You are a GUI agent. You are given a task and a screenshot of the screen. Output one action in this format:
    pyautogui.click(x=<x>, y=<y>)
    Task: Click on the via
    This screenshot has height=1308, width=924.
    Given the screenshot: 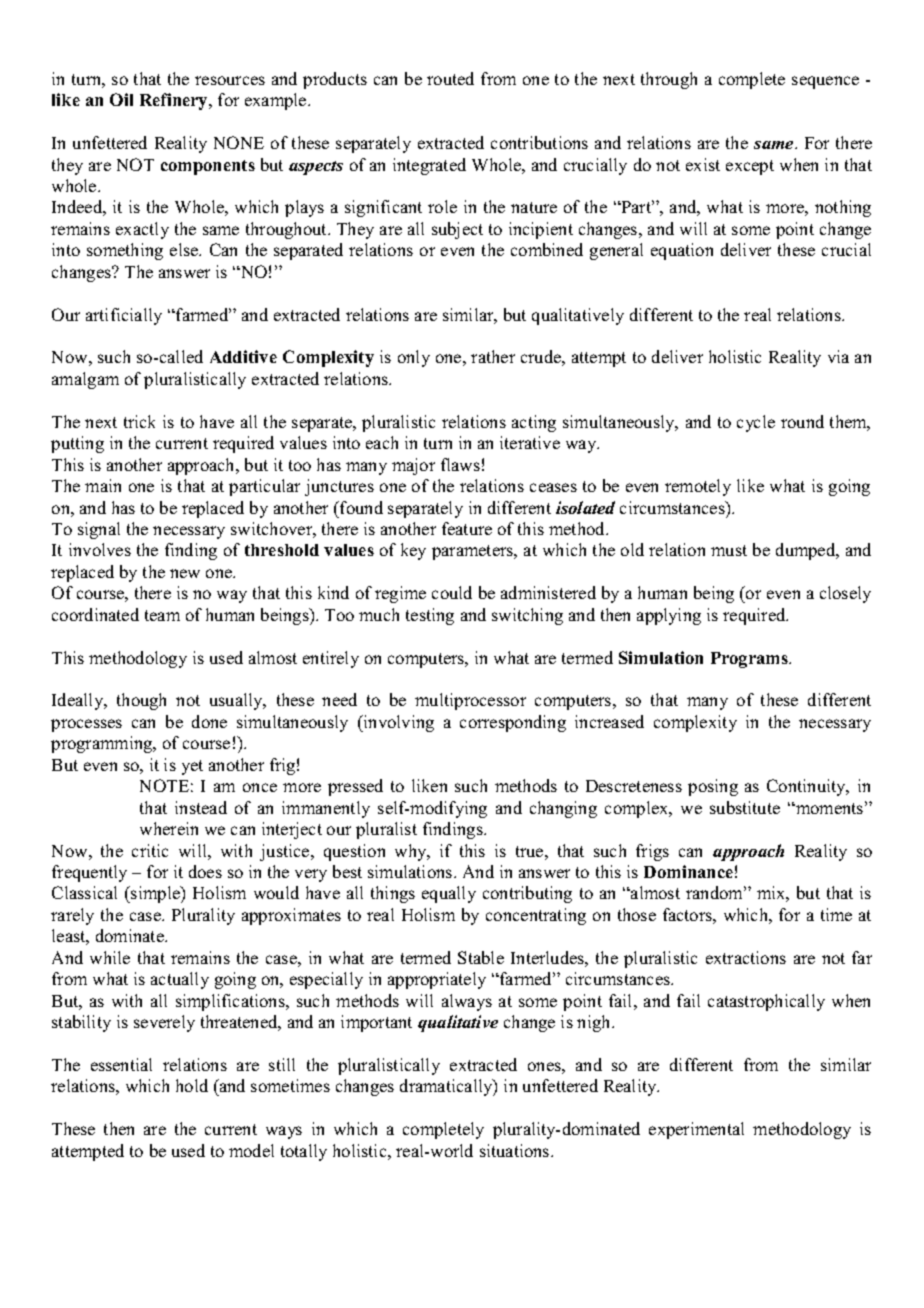 What is the action you would take?
    pyautogui.click(x=838, y=356)
